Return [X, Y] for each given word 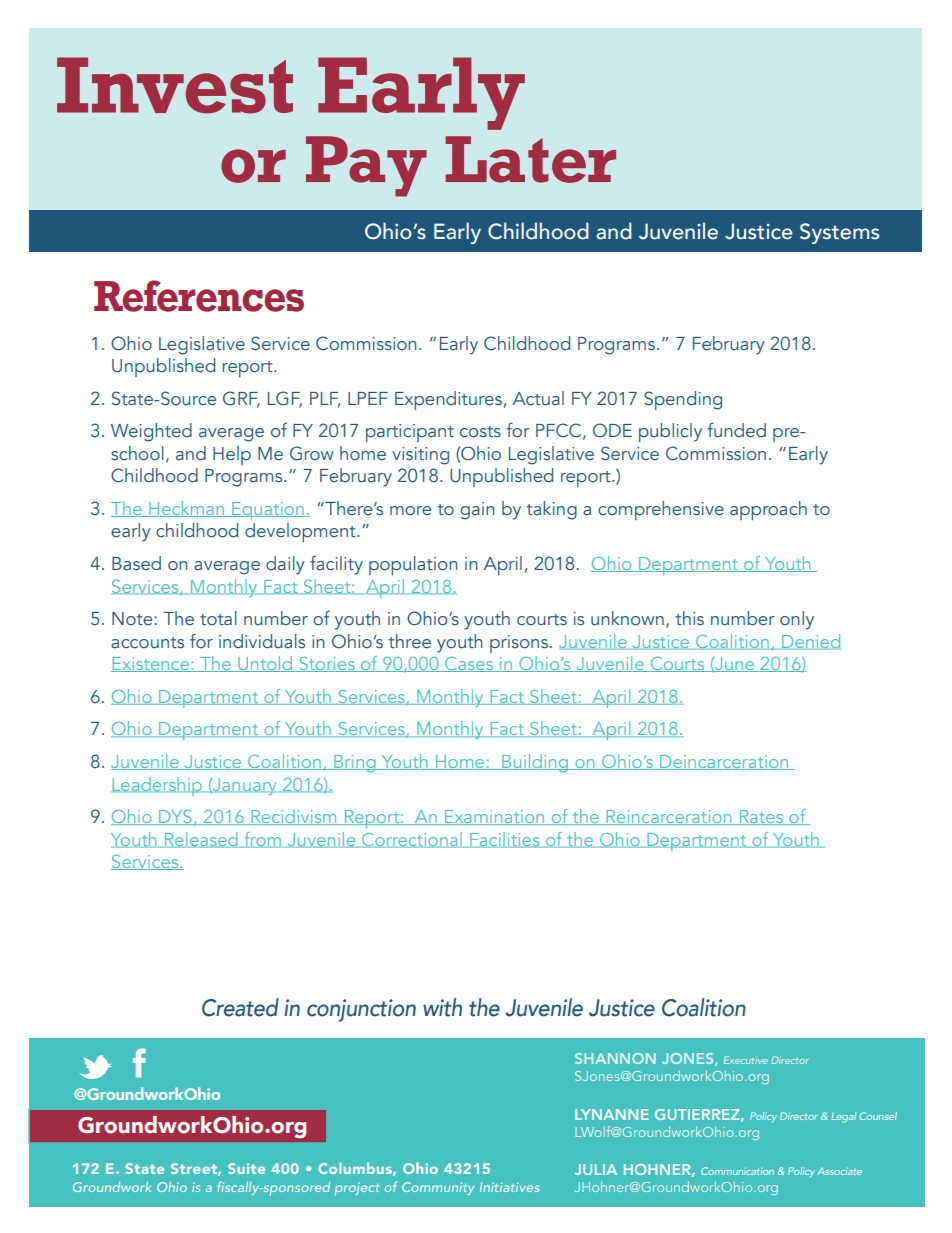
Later [531, 159]
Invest [175, 85]
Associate [839, 1171]
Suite [246, 1168]
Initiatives [509, 1187]
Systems [839, 233]
